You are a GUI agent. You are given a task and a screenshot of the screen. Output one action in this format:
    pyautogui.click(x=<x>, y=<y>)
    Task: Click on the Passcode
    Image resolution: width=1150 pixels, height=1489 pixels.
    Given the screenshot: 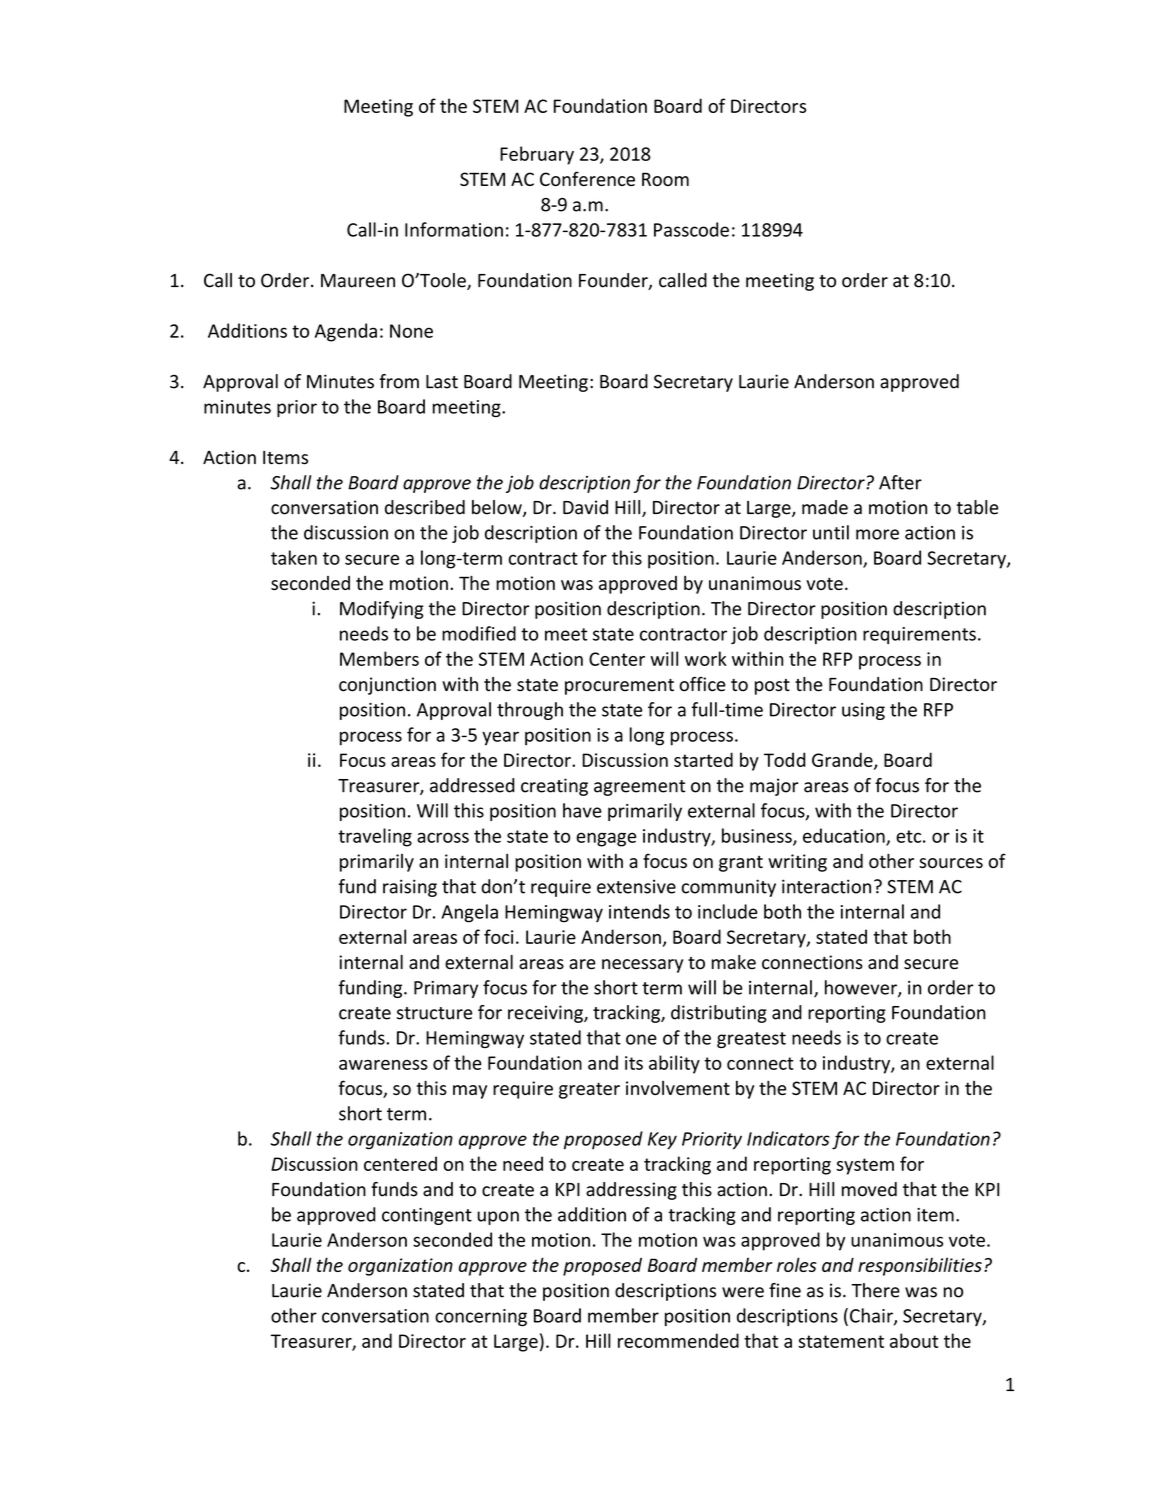 What is the action you would take?
    pyautogui.click(x=691, y=229)
